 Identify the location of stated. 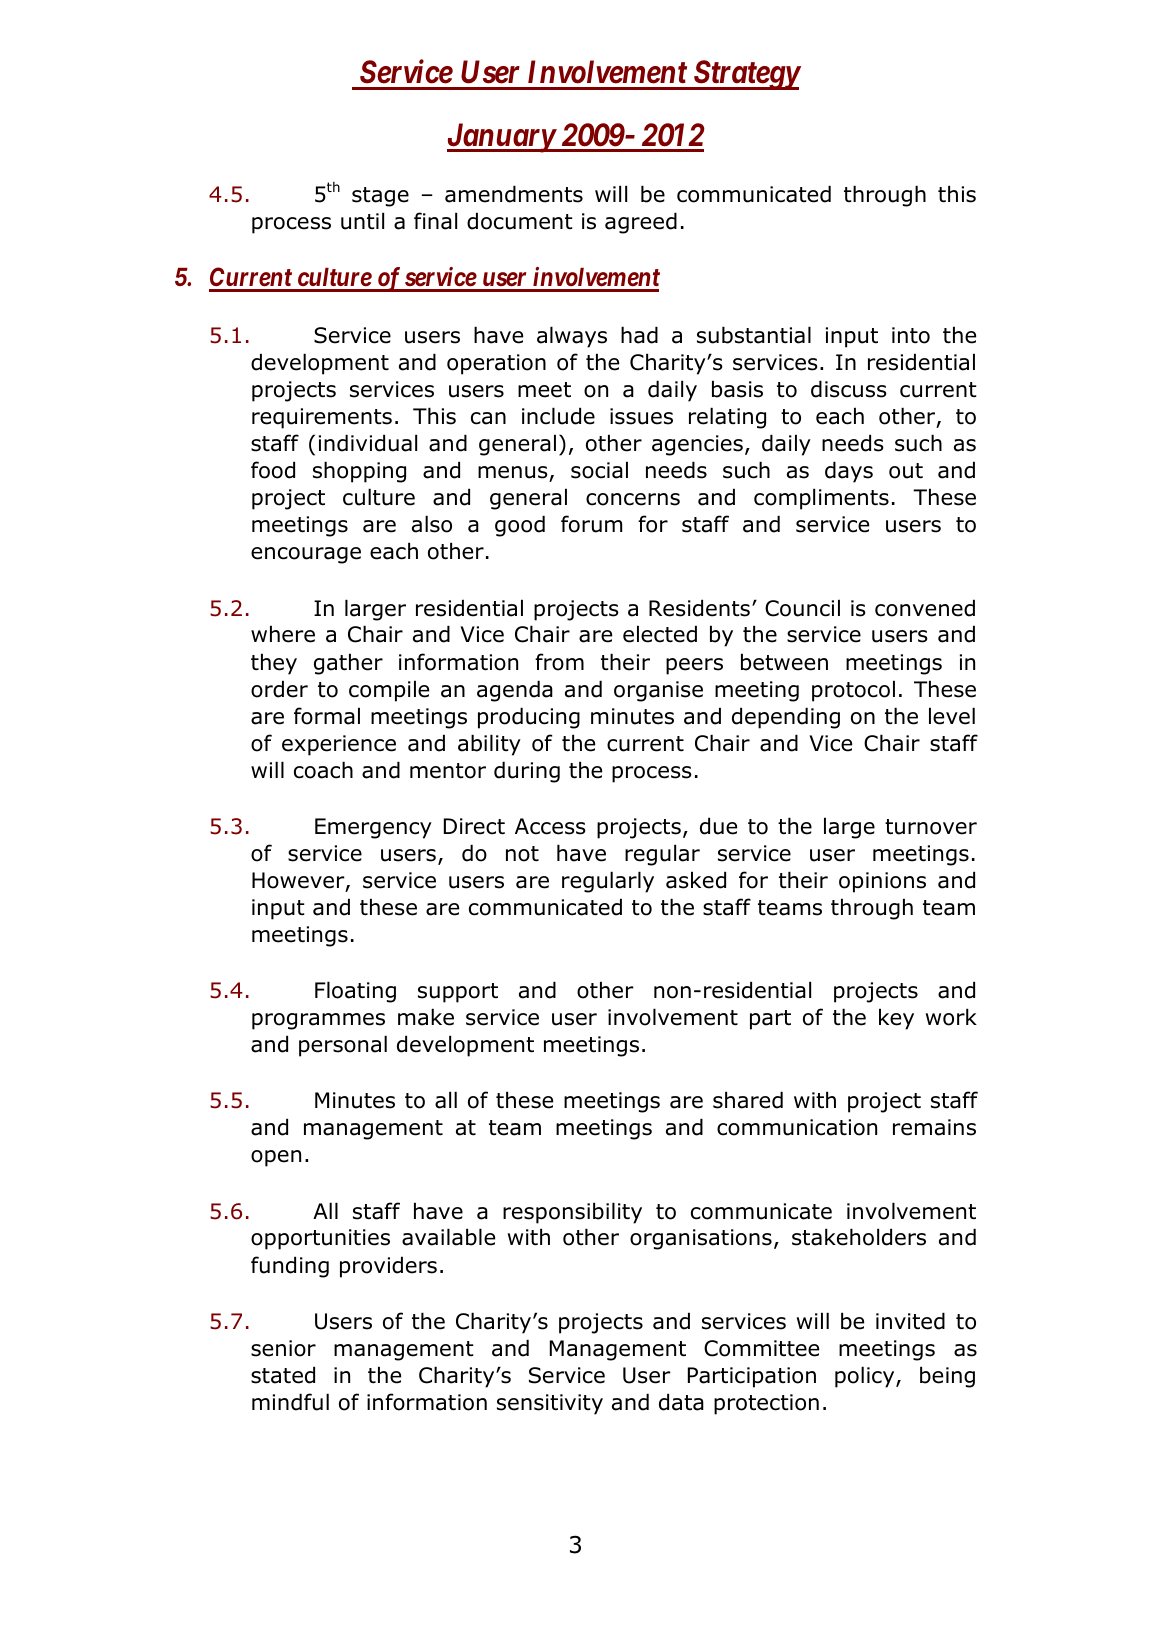
(283, 1375).
